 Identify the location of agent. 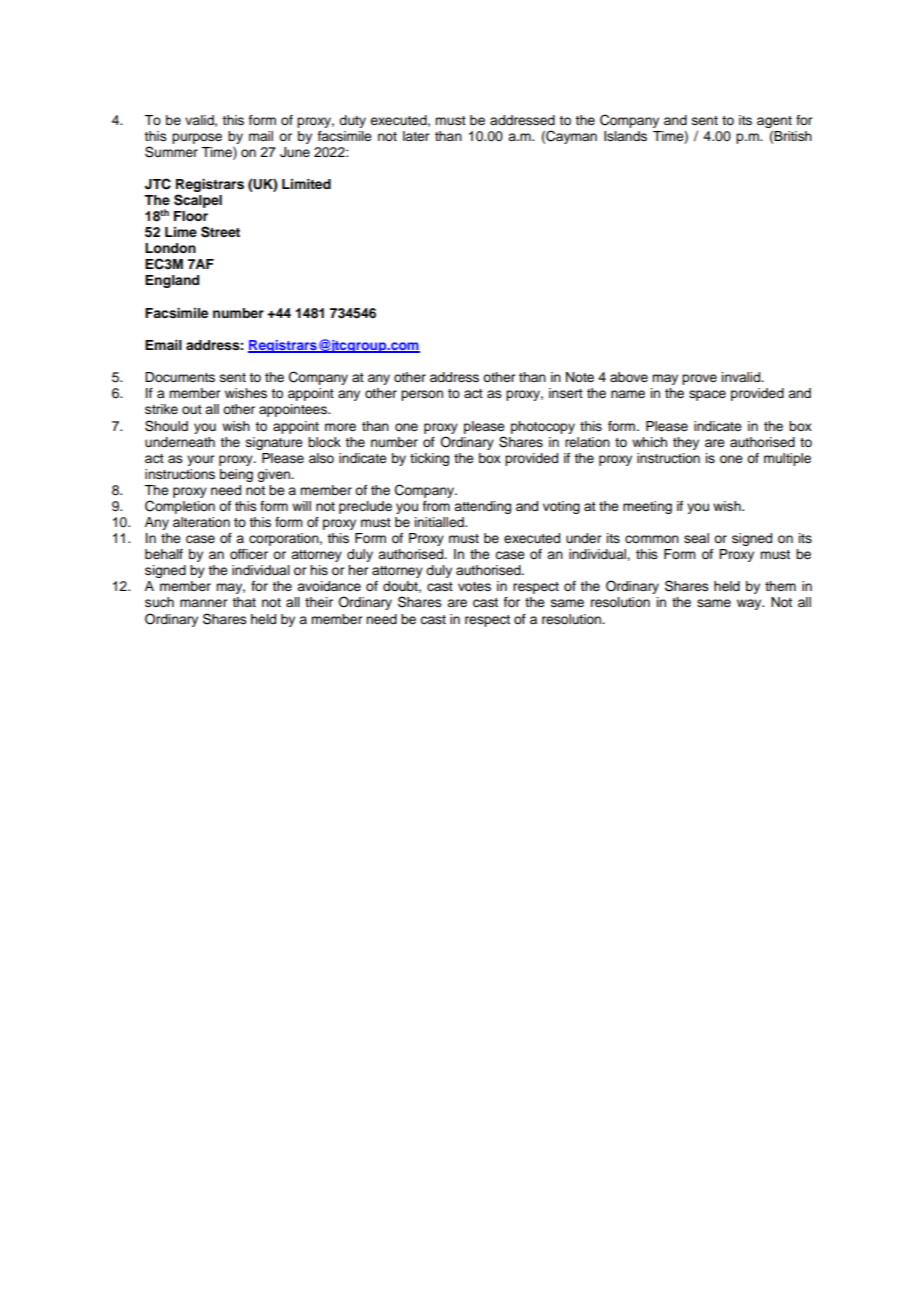
(774, 122).
